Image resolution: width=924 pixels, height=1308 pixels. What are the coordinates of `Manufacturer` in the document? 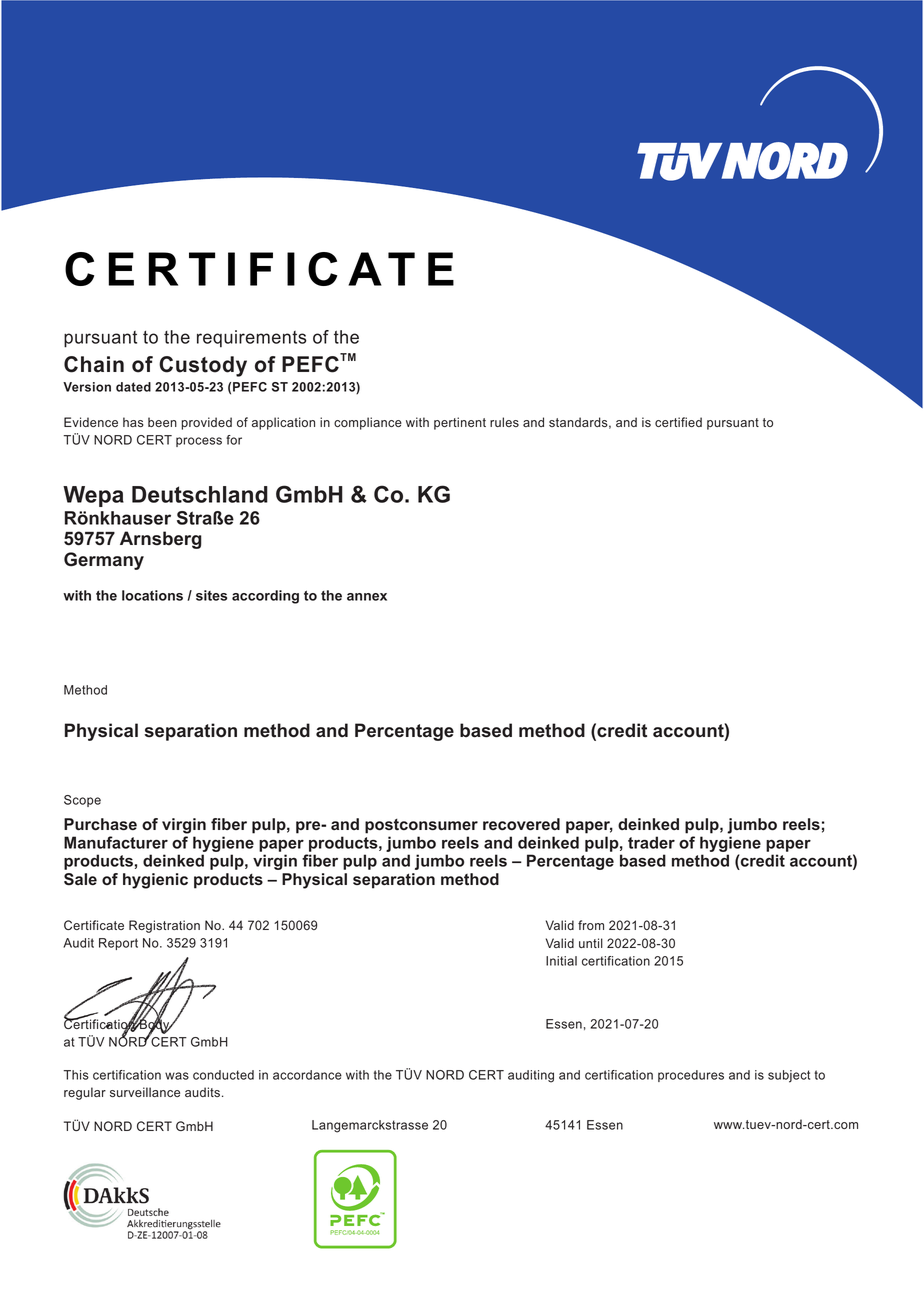 It's located at (116, 842).
